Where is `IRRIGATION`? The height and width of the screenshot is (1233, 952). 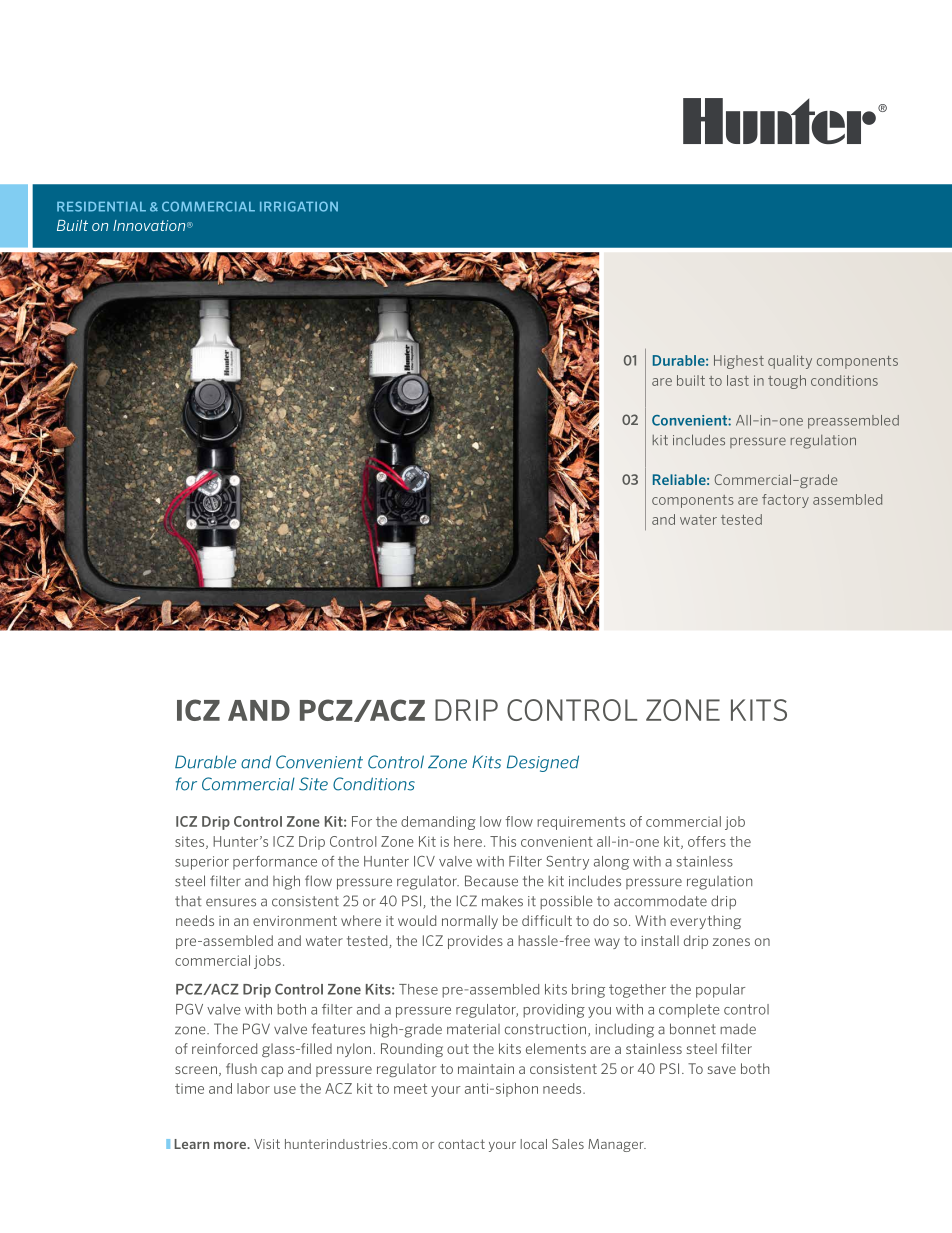
IRRIGATION is located at coordinates (299, 206).
